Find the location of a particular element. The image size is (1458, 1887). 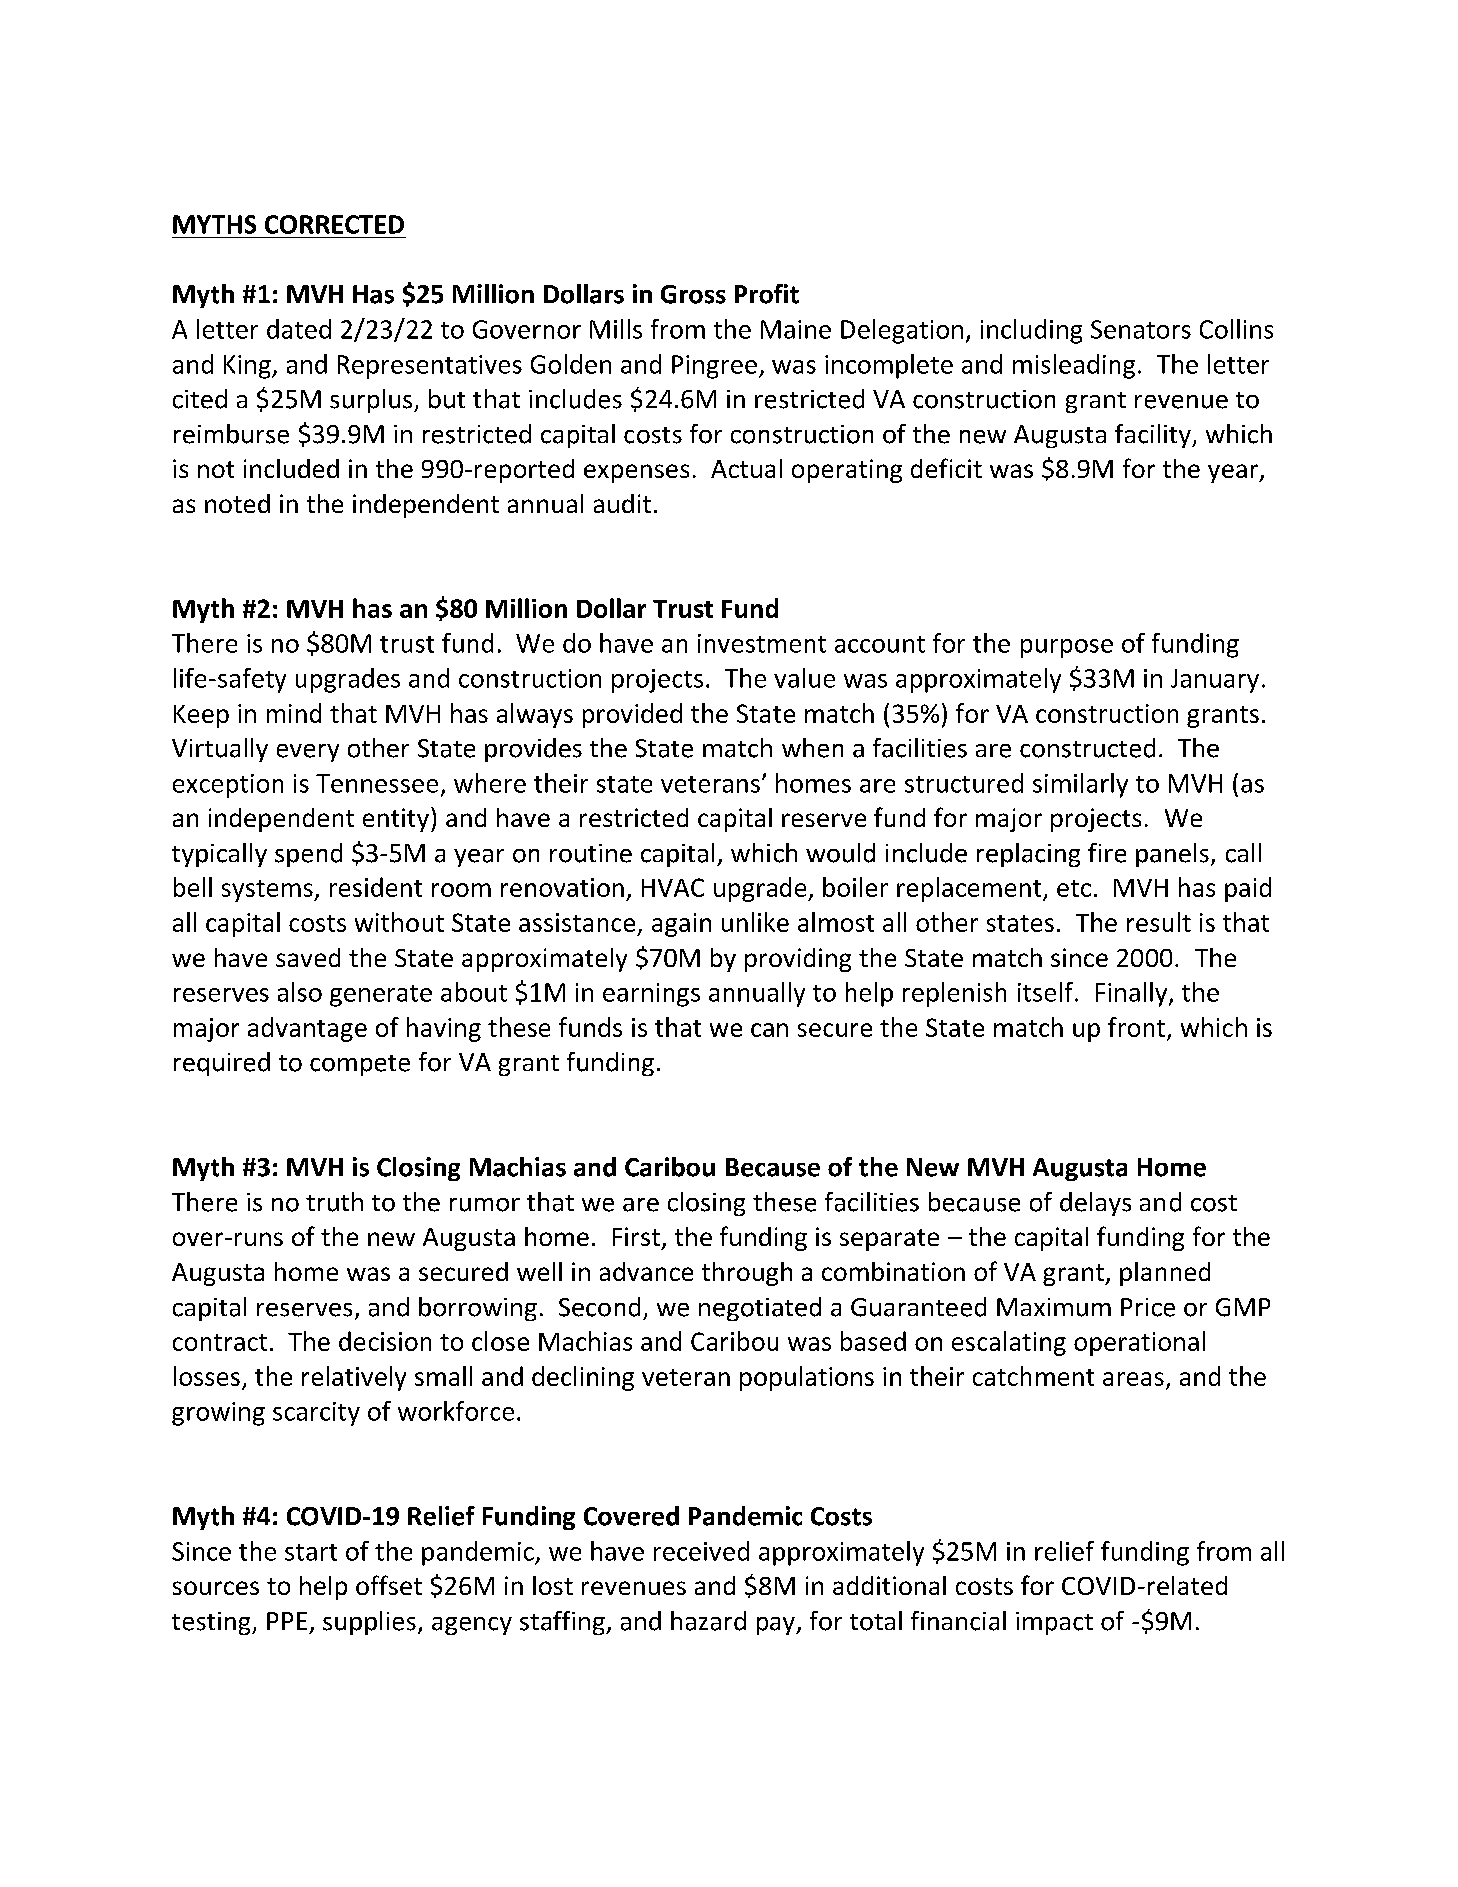

Gross is located at coordinates (693, 294).
